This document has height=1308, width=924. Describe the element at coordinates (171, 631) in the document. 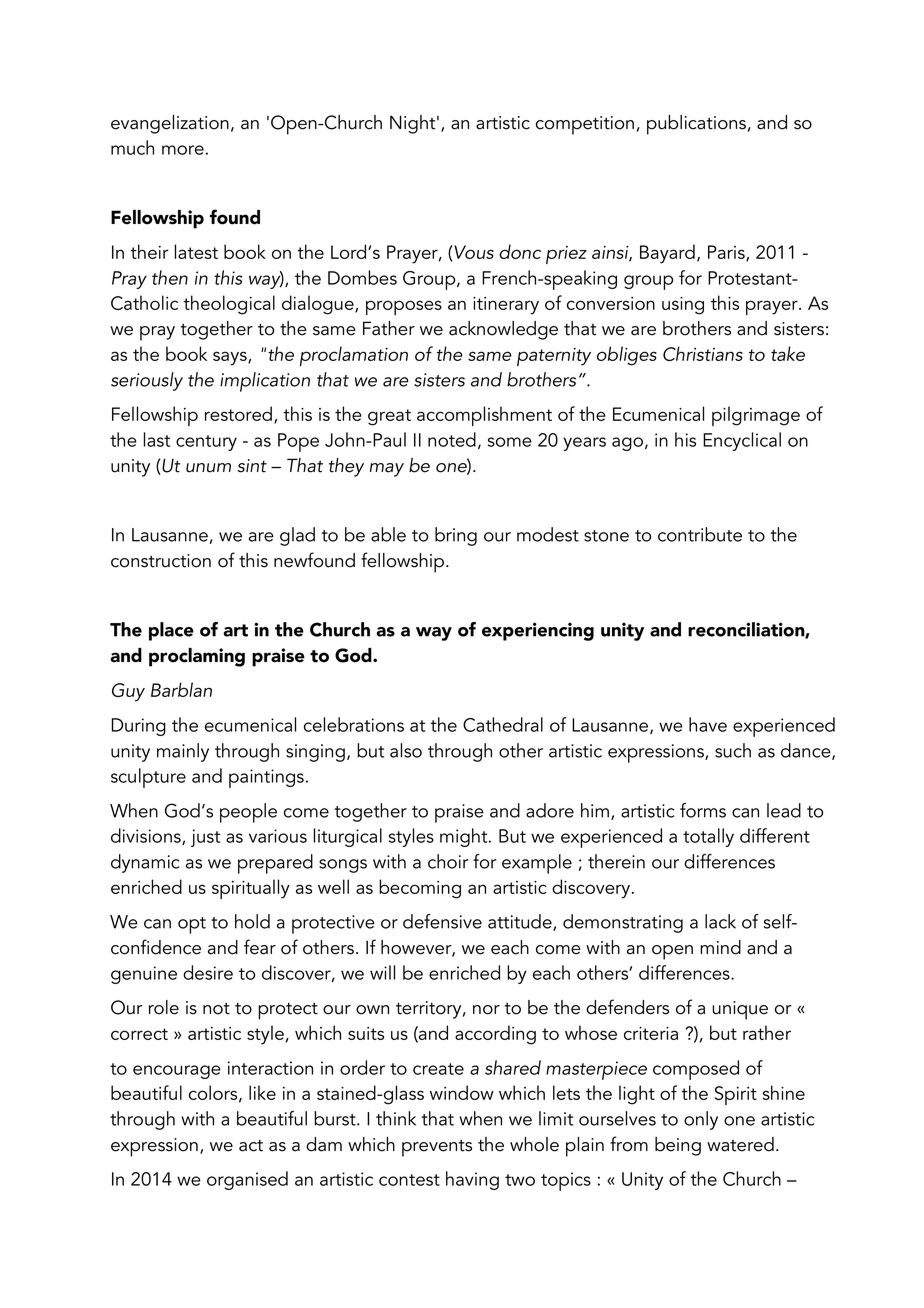

I see `place` at that location.
